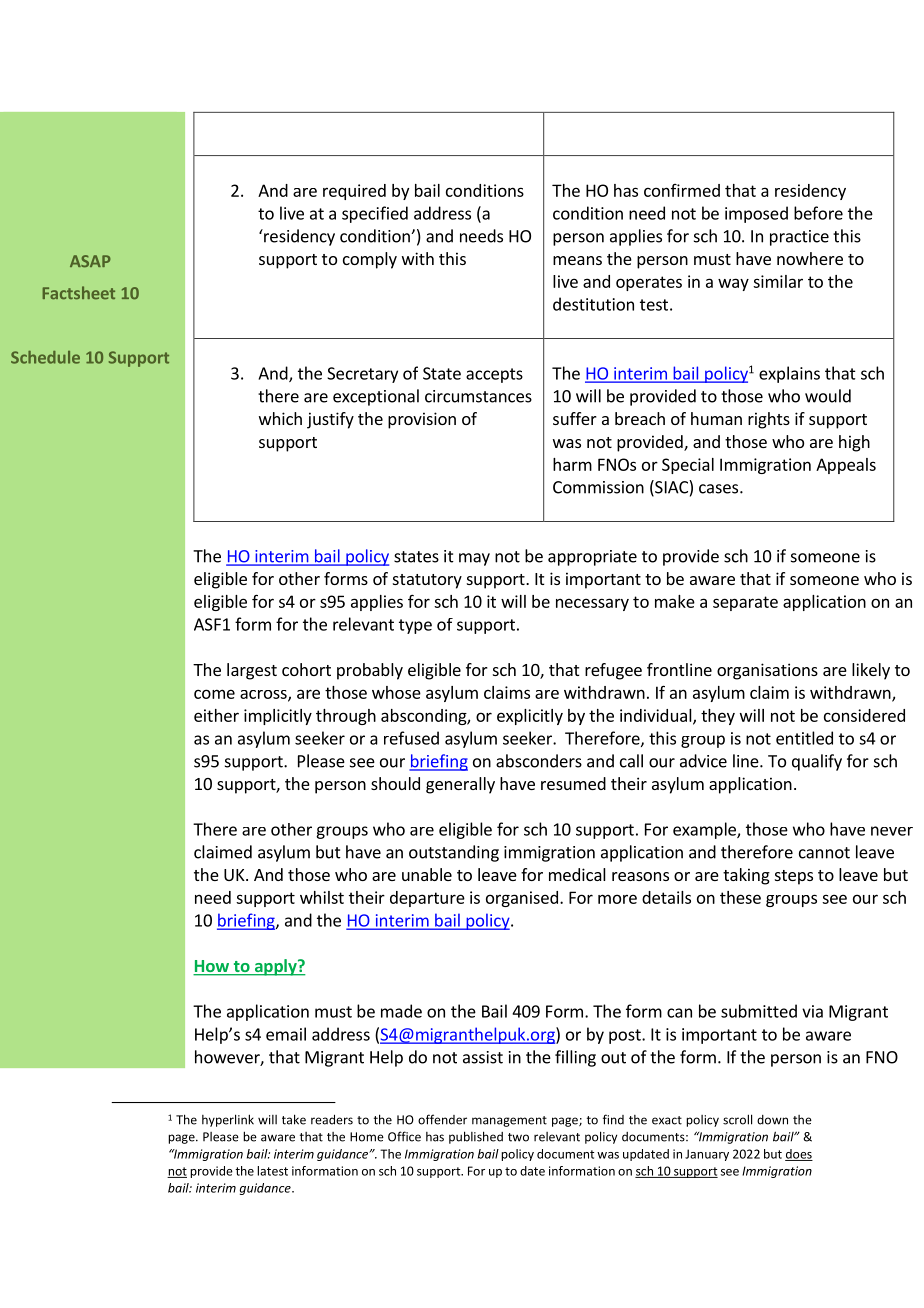 This screenshot has height=1308, width=924. What do you see at coordinates (794, 877) in the screenshot?
I see `steps` at bounding box center [794, 877].
